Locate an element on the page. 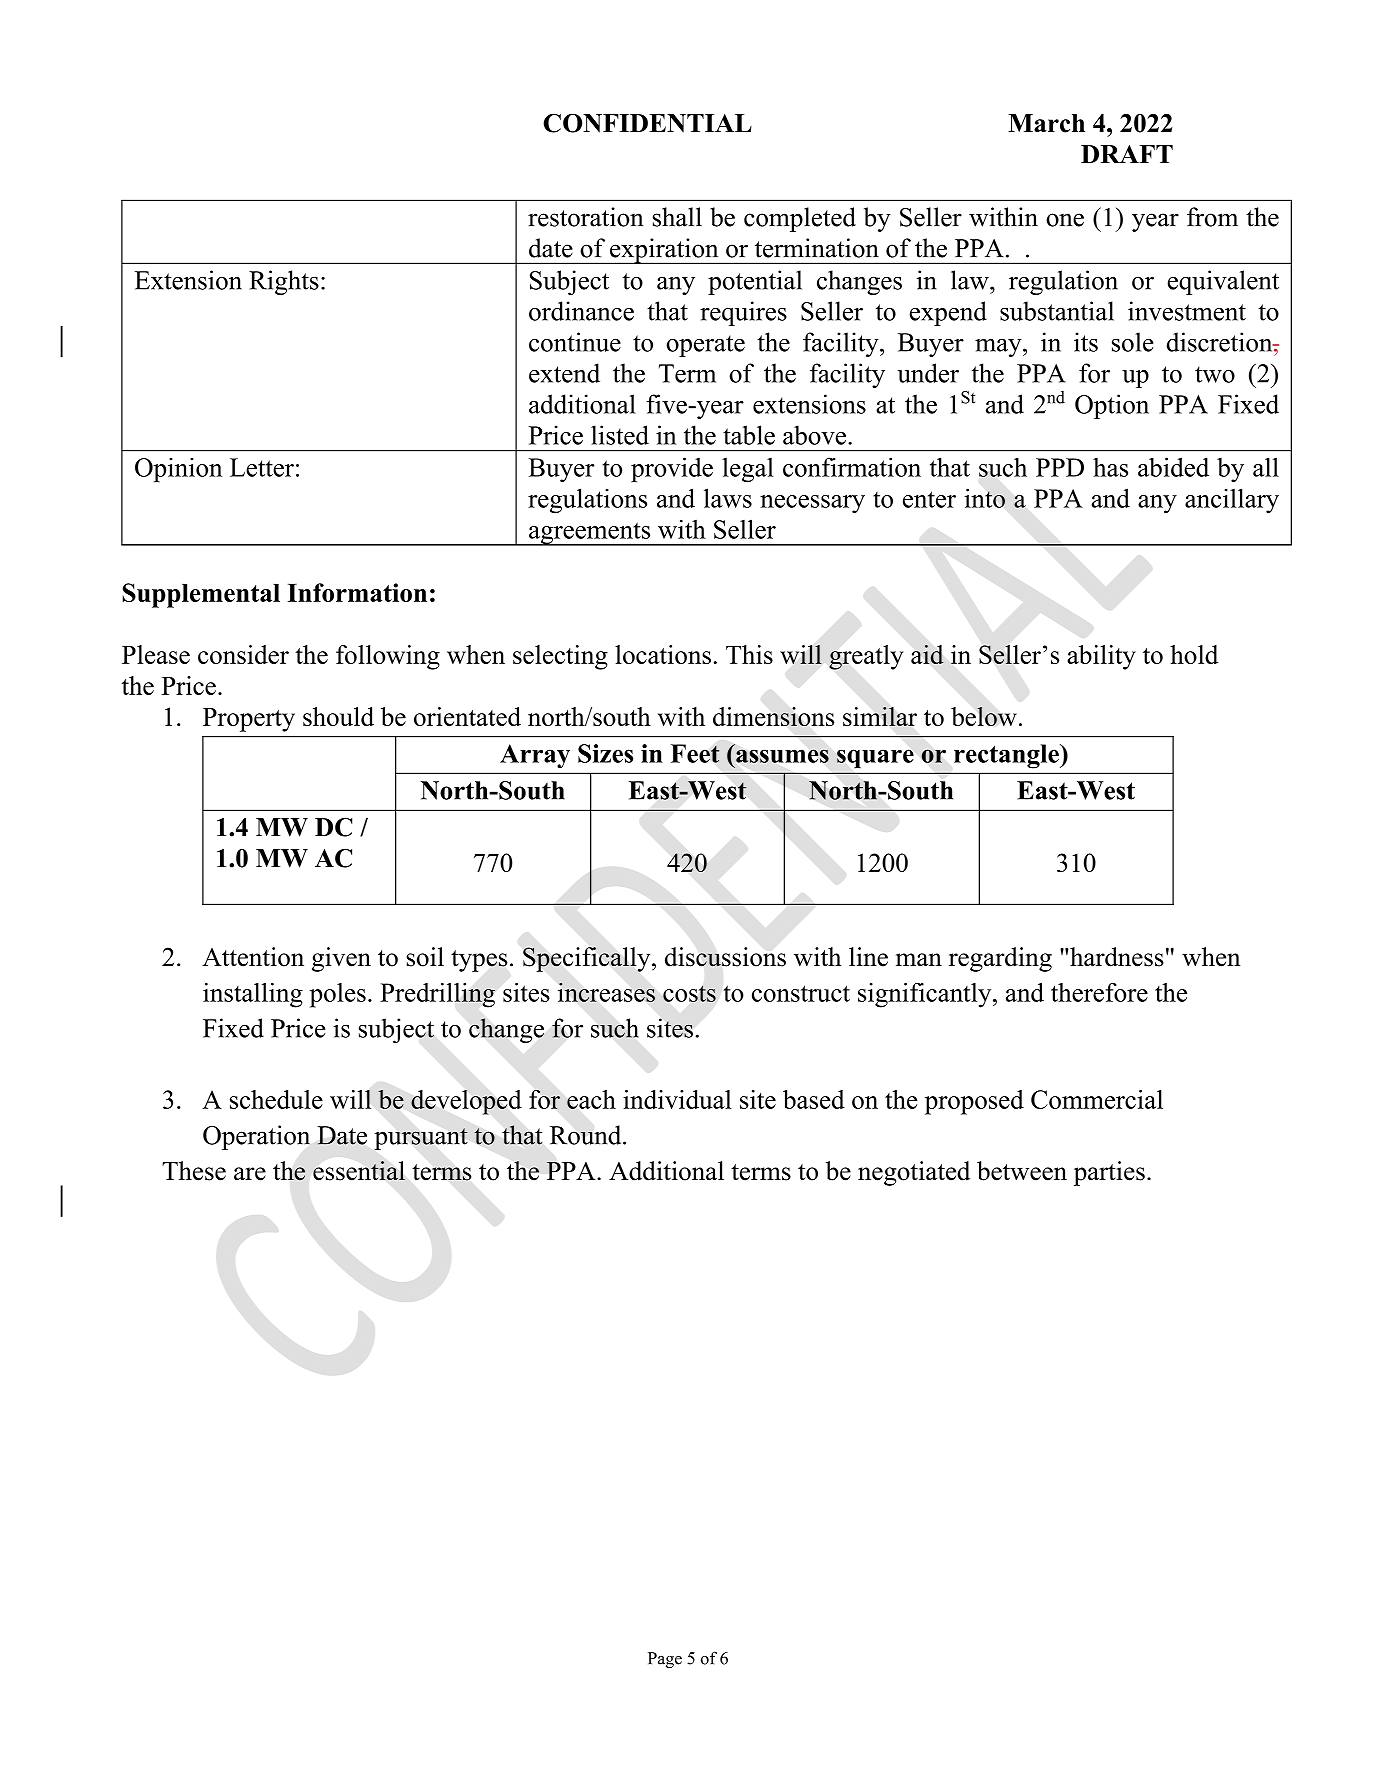  individual is located at coordinates (677, 1099).
